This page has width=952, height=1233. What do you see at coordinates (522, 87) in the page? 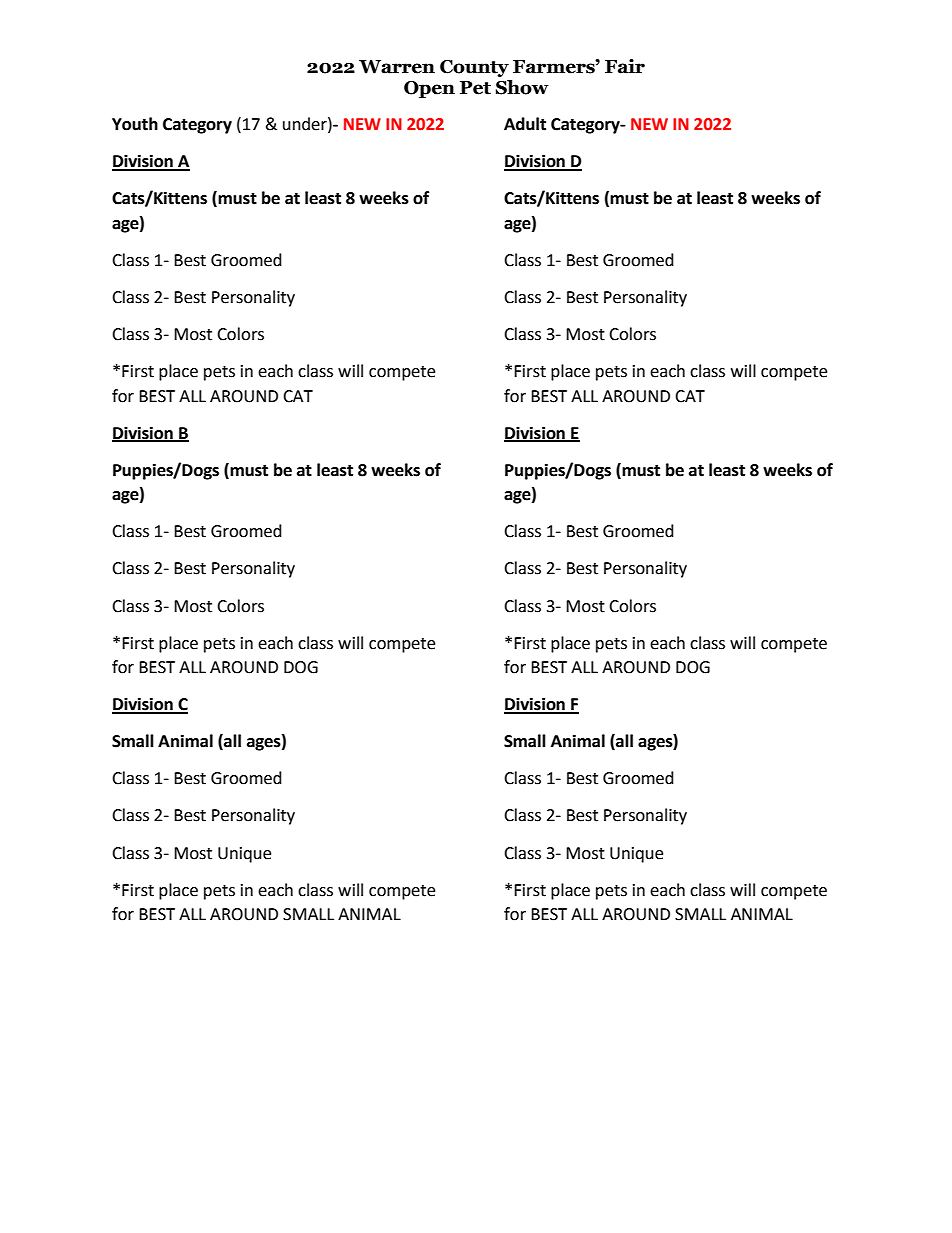
I see `Show` at bounding box center [522, 87].
